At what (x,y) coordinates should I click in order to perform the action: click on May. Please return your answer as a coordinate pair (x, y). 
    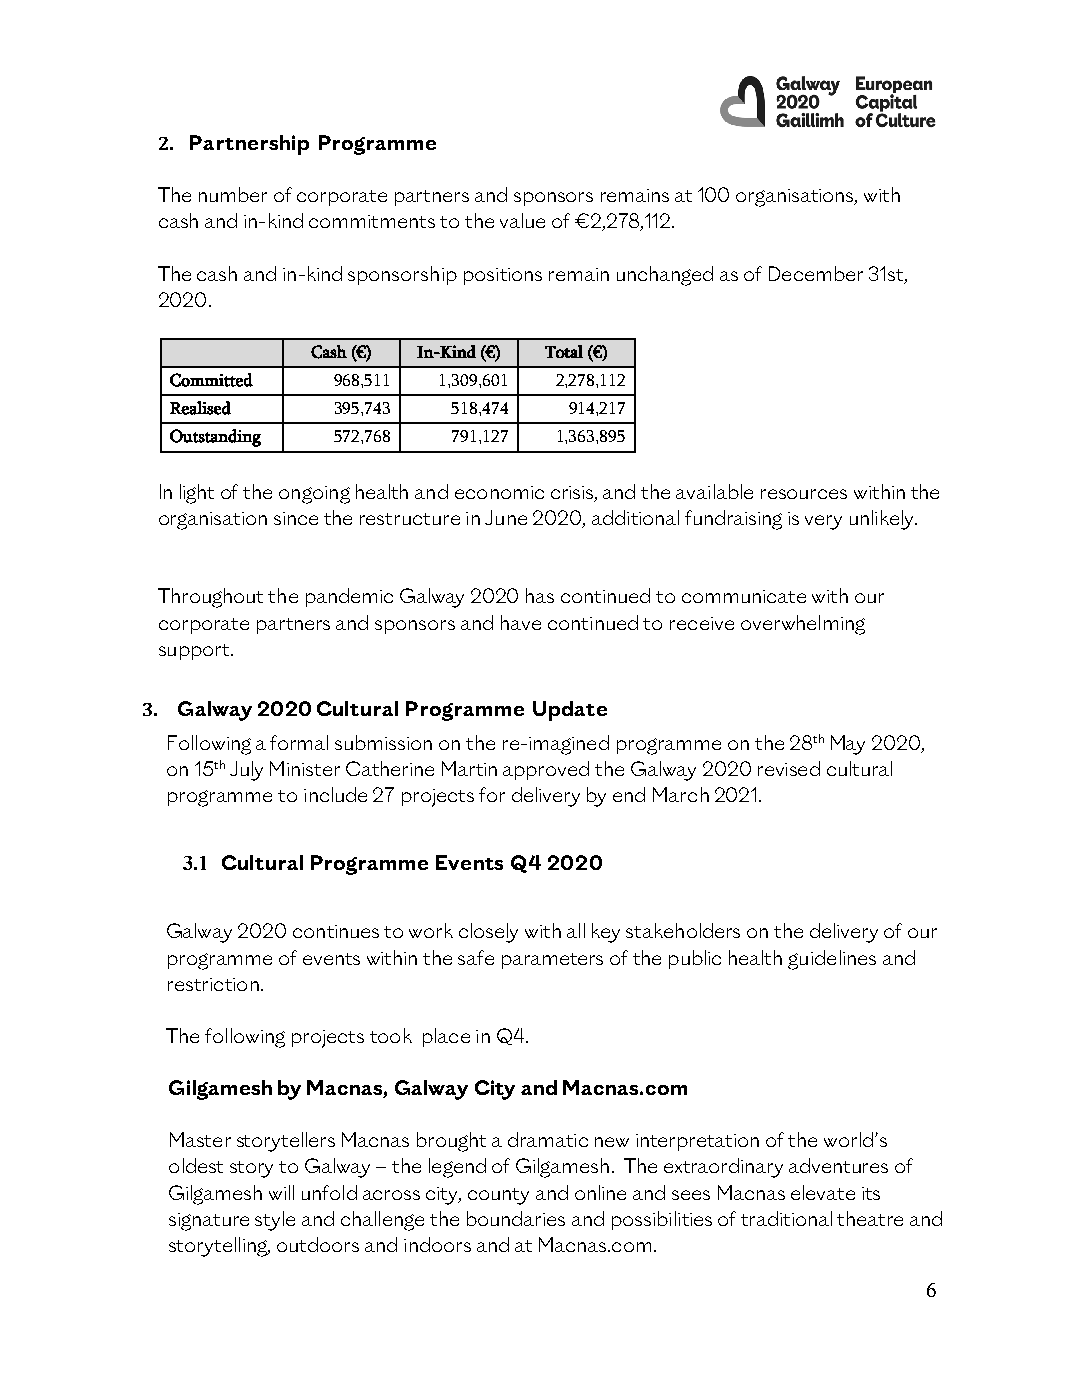
    Looking at the image, I should click on (848, 745).
